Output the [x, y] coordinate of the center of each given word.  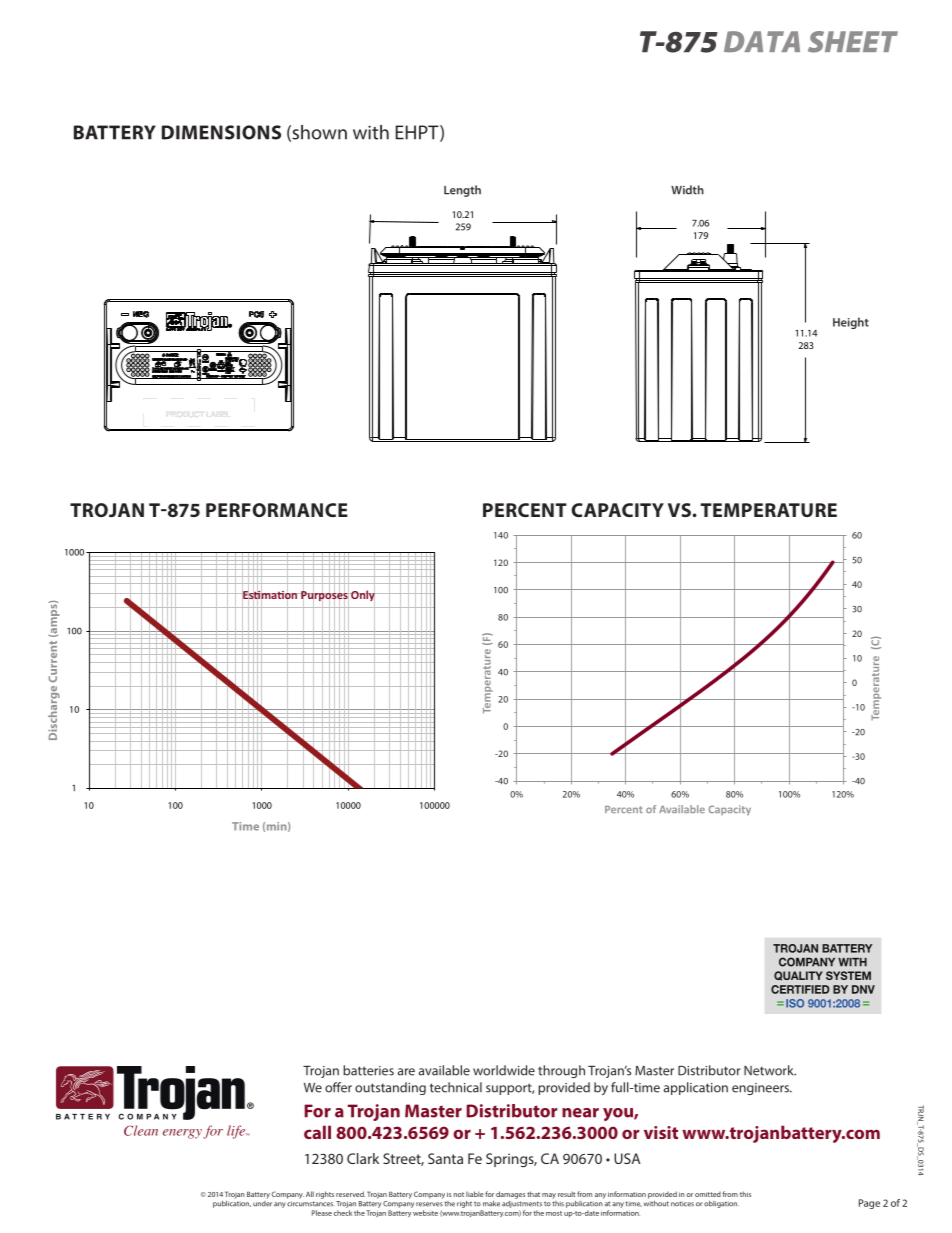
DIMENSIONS [221, 132]
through [561, 1071]
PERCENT [525, 510]
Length [462, 191]
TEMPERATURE [769, 510]
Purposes [324, 596]
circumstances [311, 1204]
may [549, 1196]
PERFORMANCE [277, 510]
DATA [762, 41]
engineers [761, 1089]
